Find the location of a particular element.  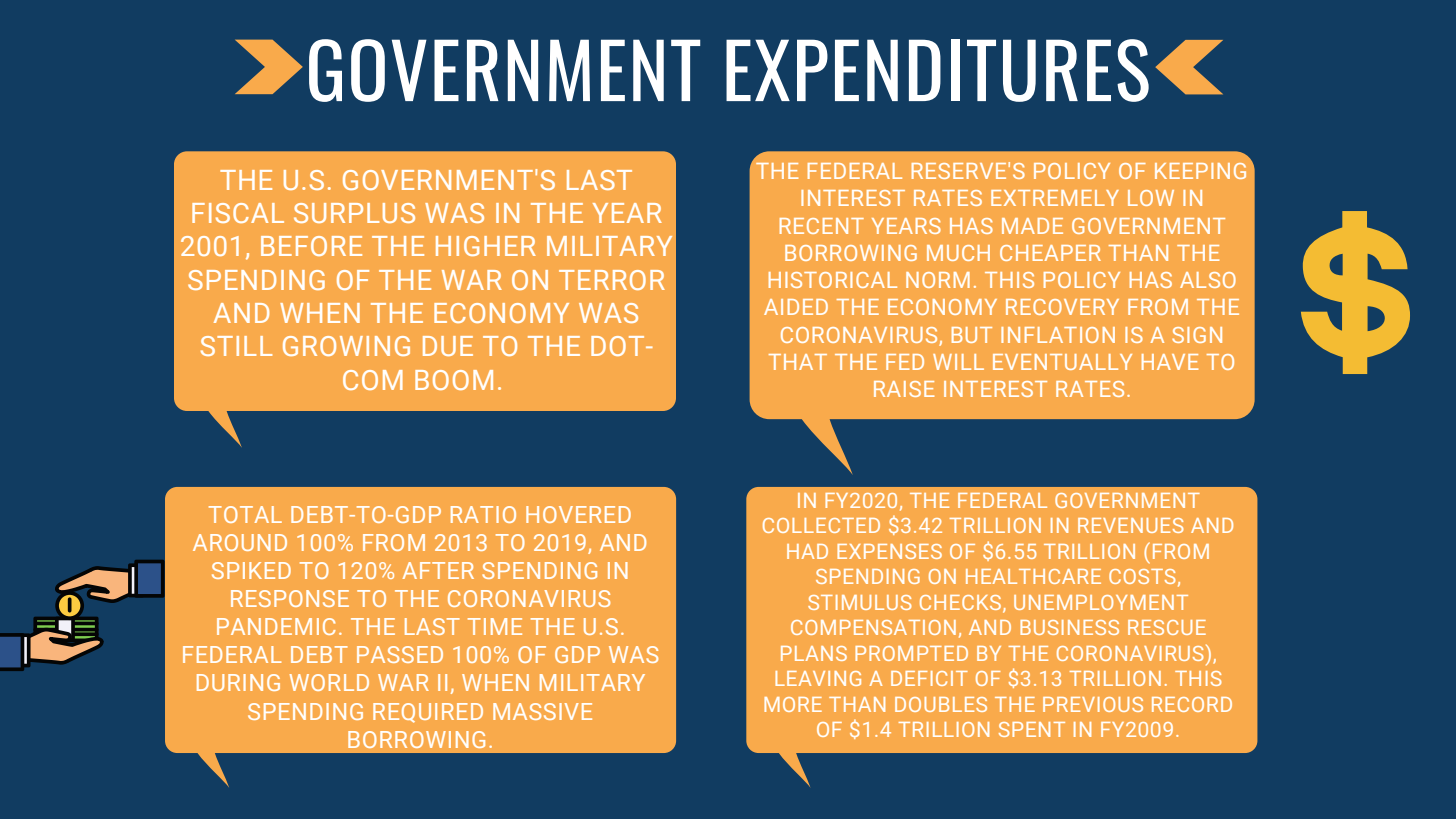

RECOVERY is located at coordinates (1062, 307).
